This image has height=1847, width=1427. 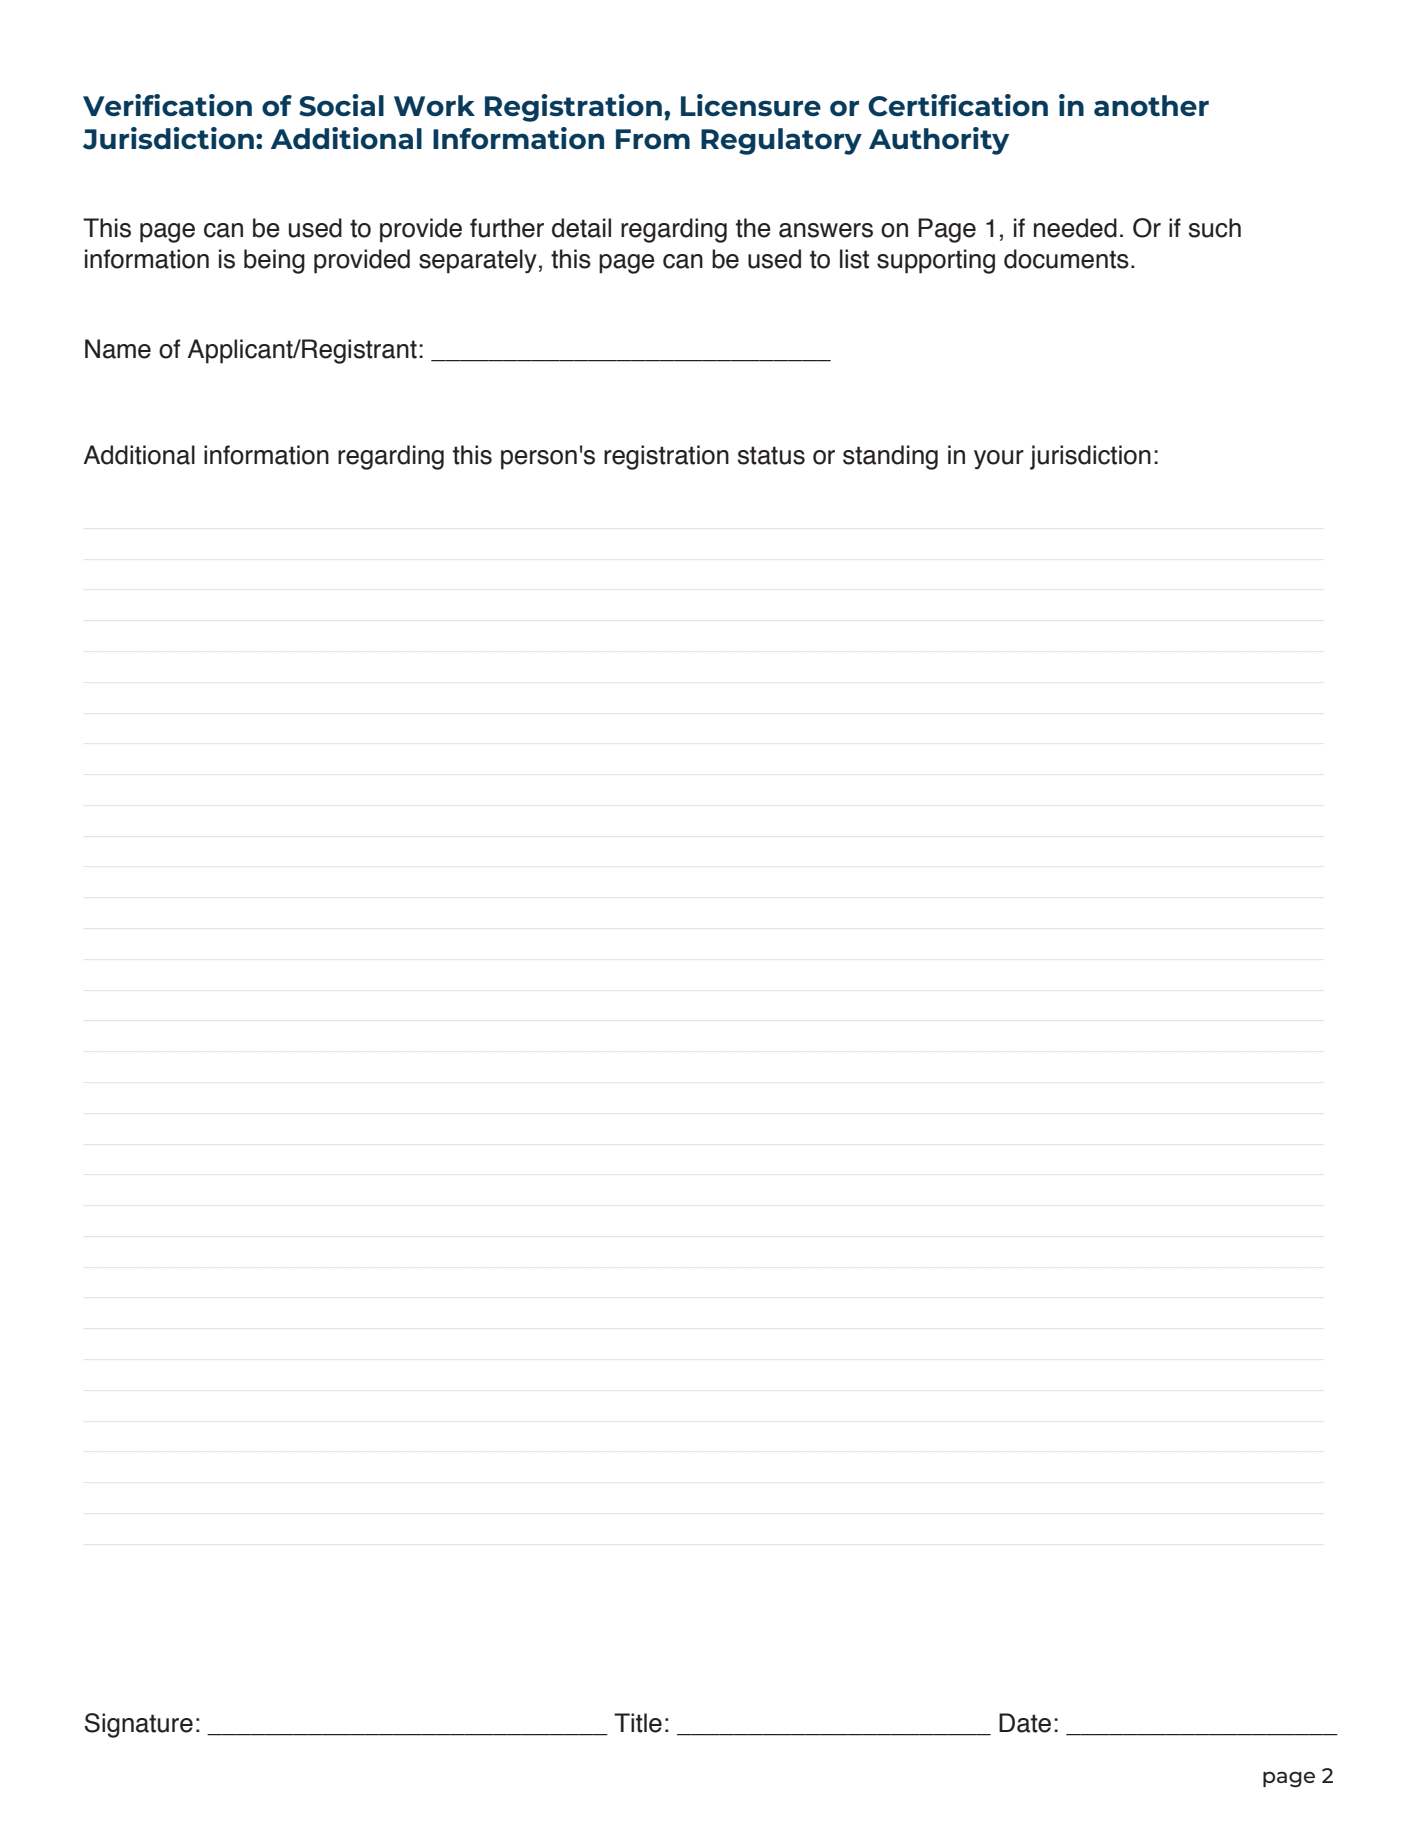 I want to click on standing, so click(x=890, y=457).
